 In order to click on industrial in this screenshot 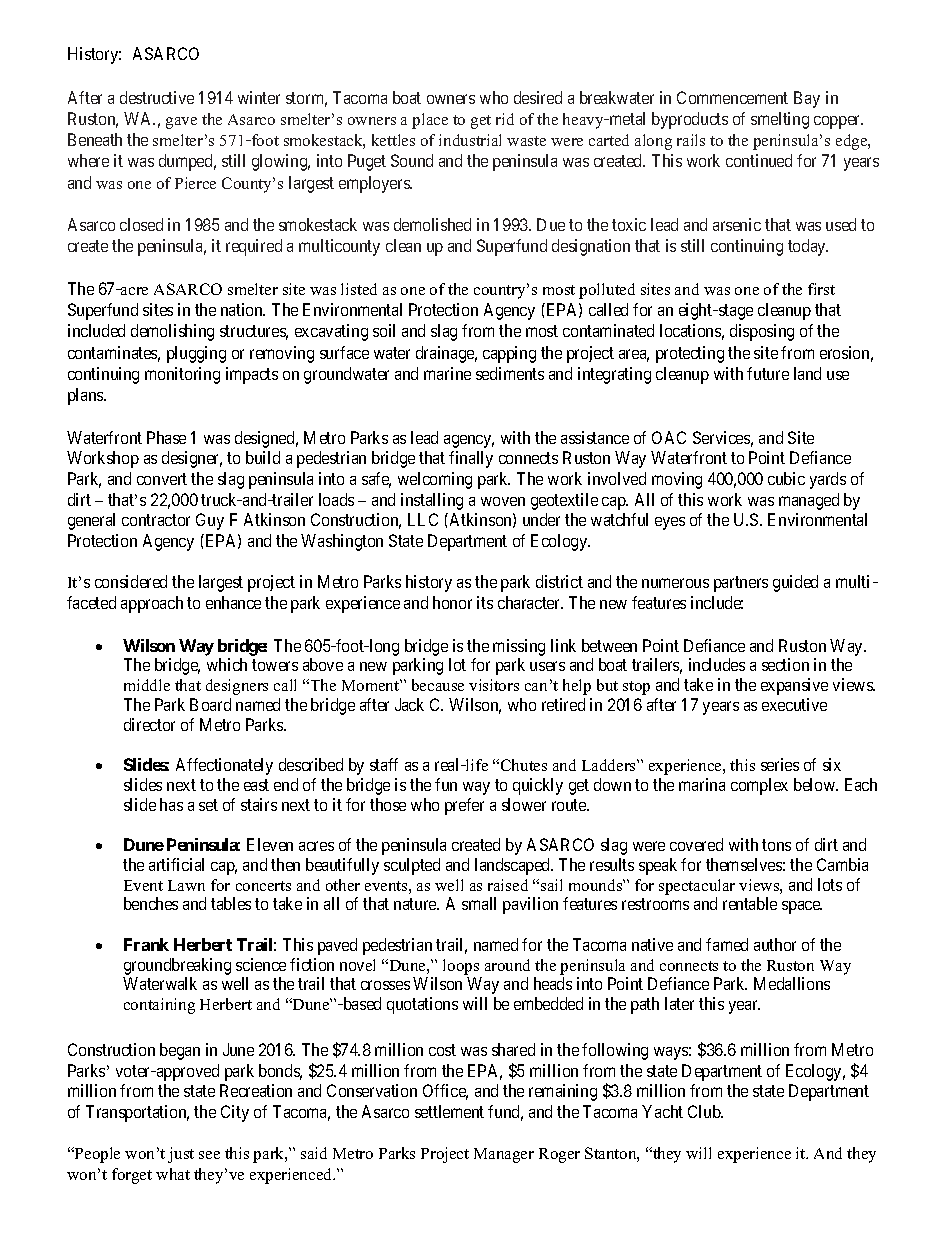, I will do `click(470, 140)`.
